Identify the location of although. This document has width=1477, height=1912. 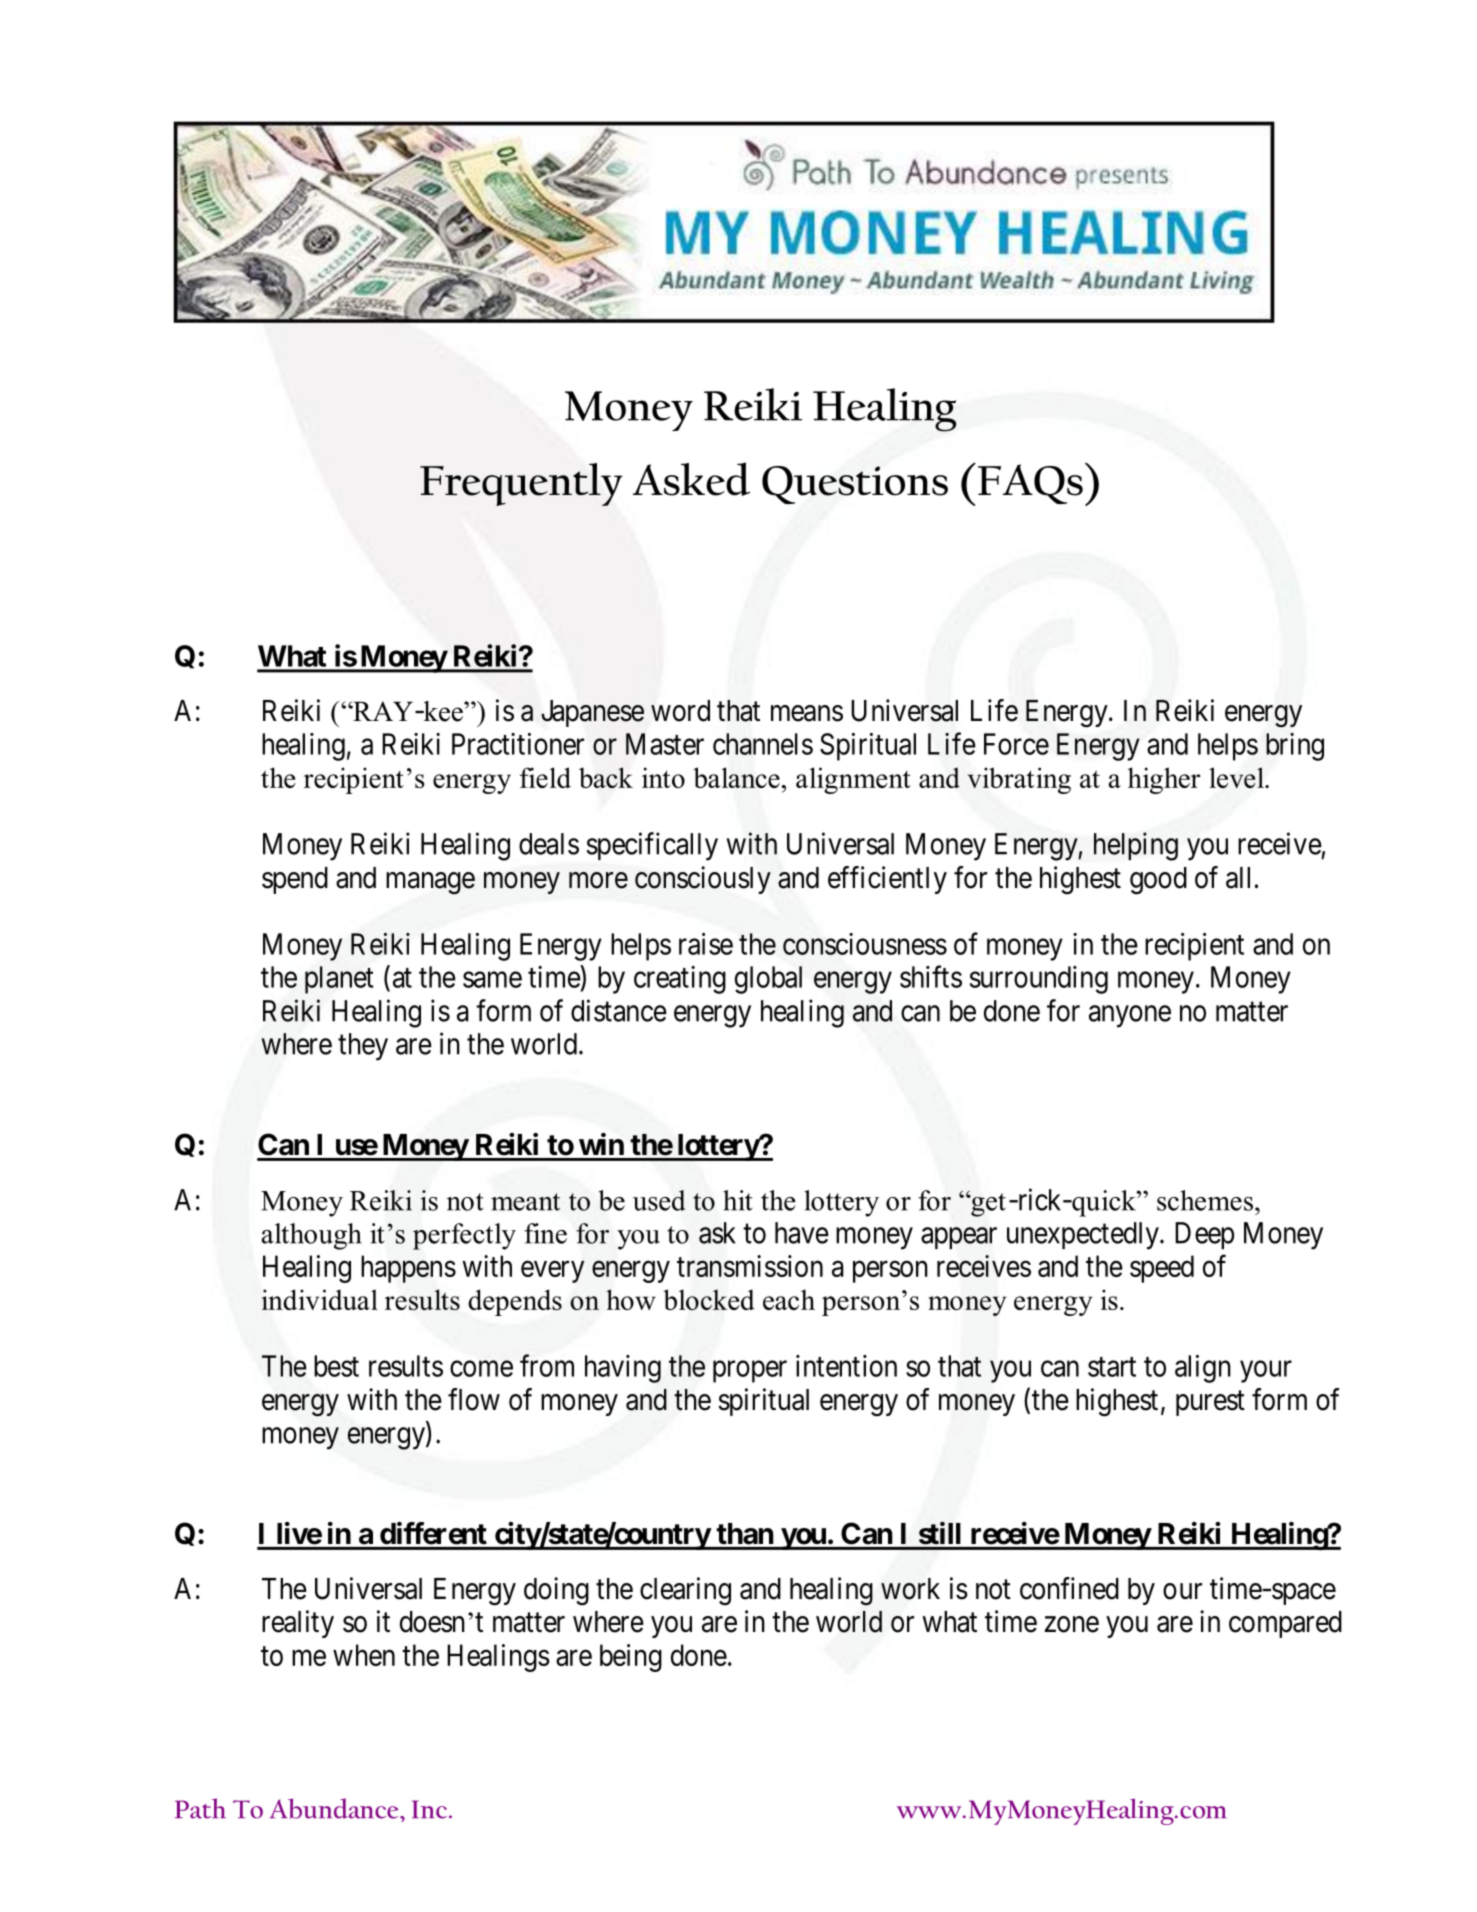
(312, 1236).
